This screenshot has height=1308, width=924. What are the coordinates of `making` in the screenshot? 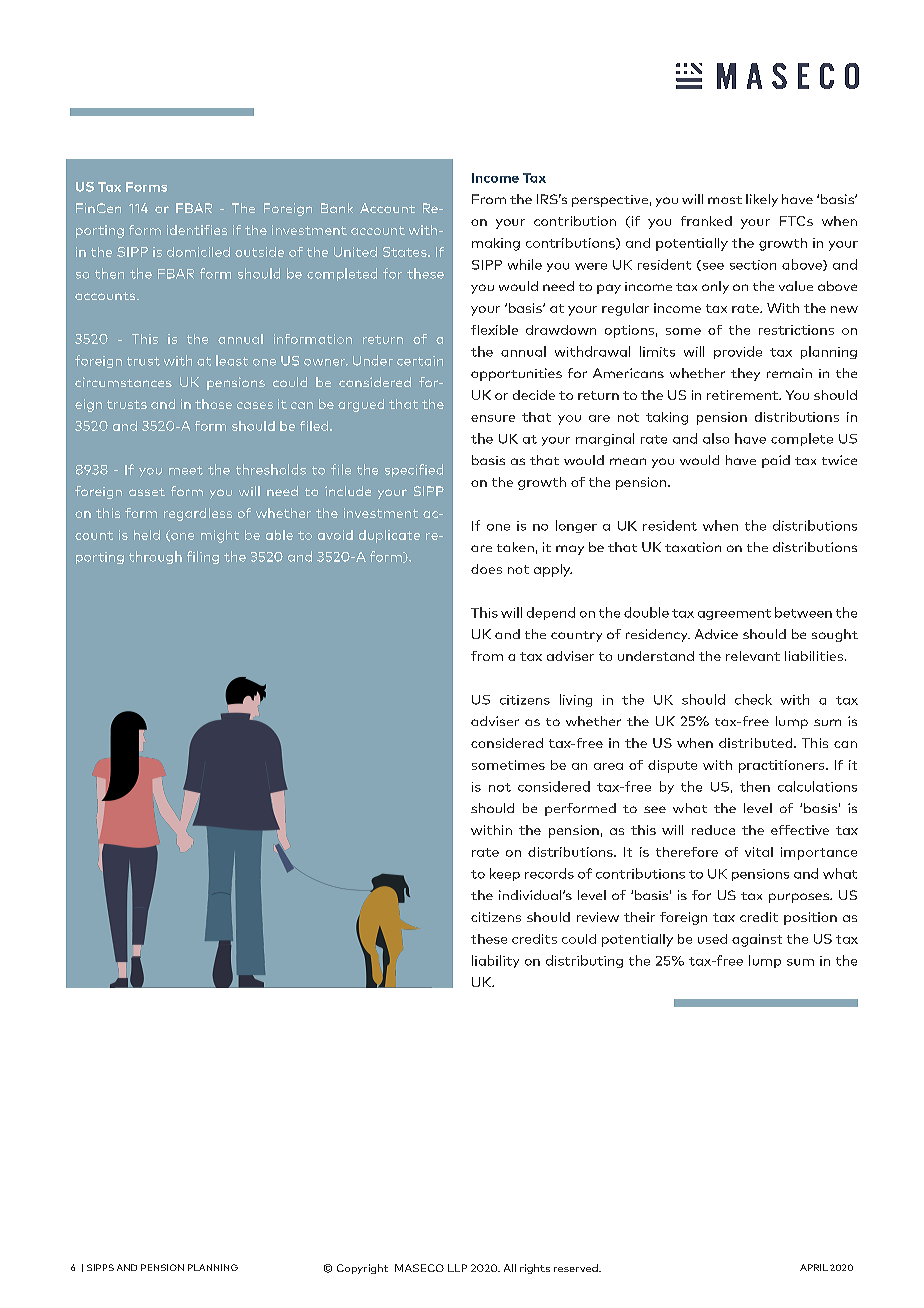 It's located at (496, 244).
